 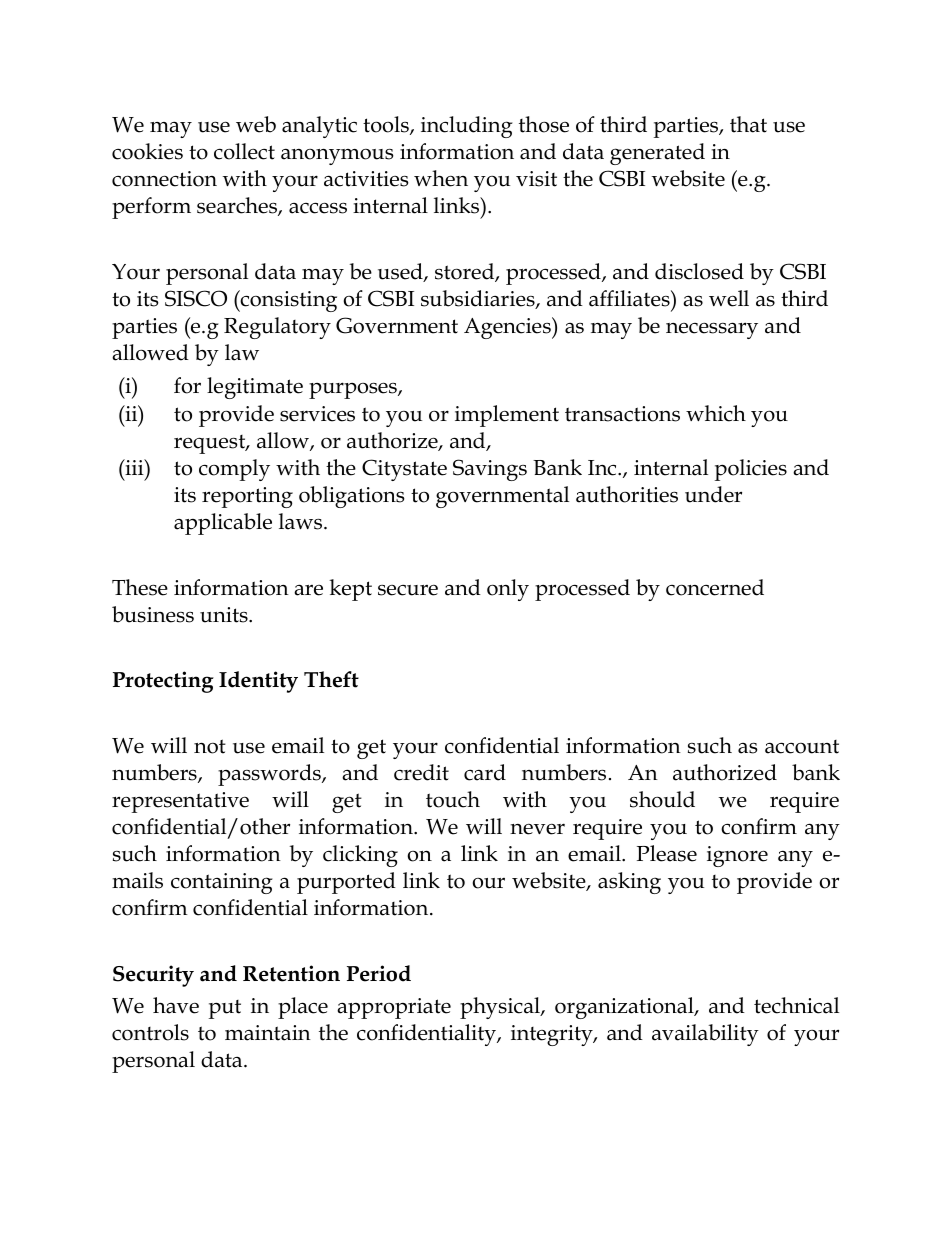 I want to click on units, so click(x=225, y=615).
